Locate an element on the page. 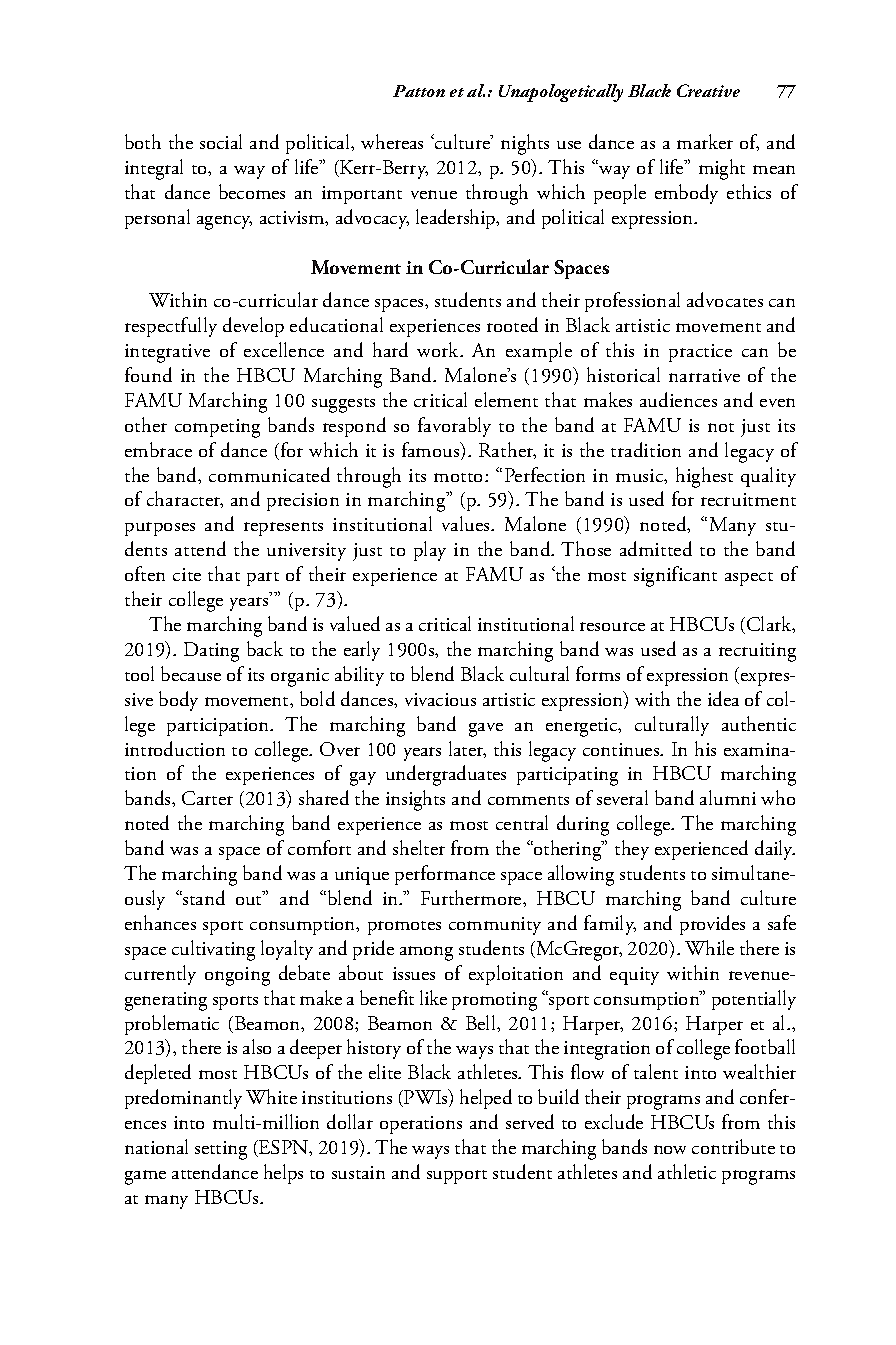 This image has height=1345, width=896. social is located at coordinates (221, 141).
